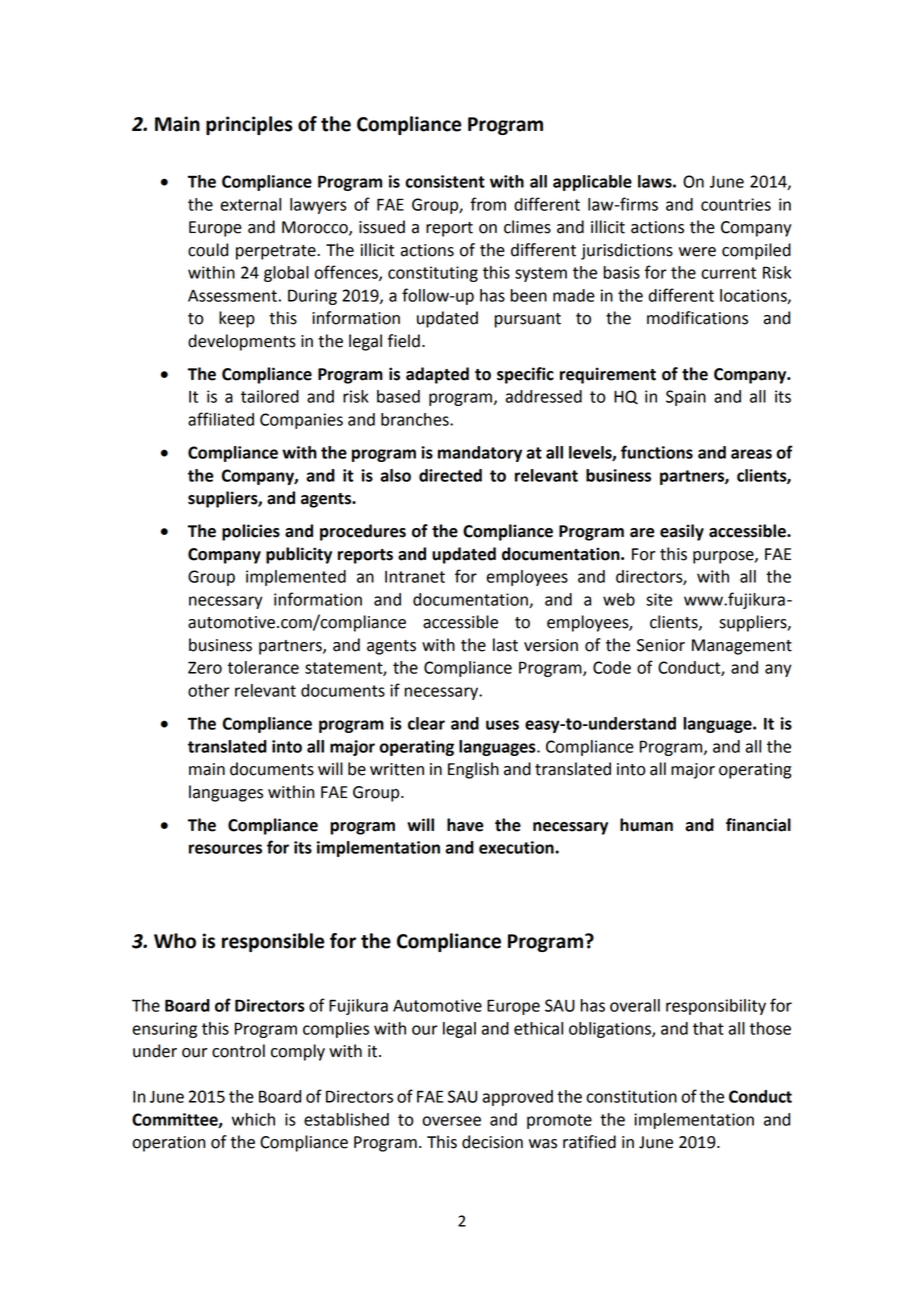 The image size is (924, 1308). I want to click on tolerance, so click(263, 667).
